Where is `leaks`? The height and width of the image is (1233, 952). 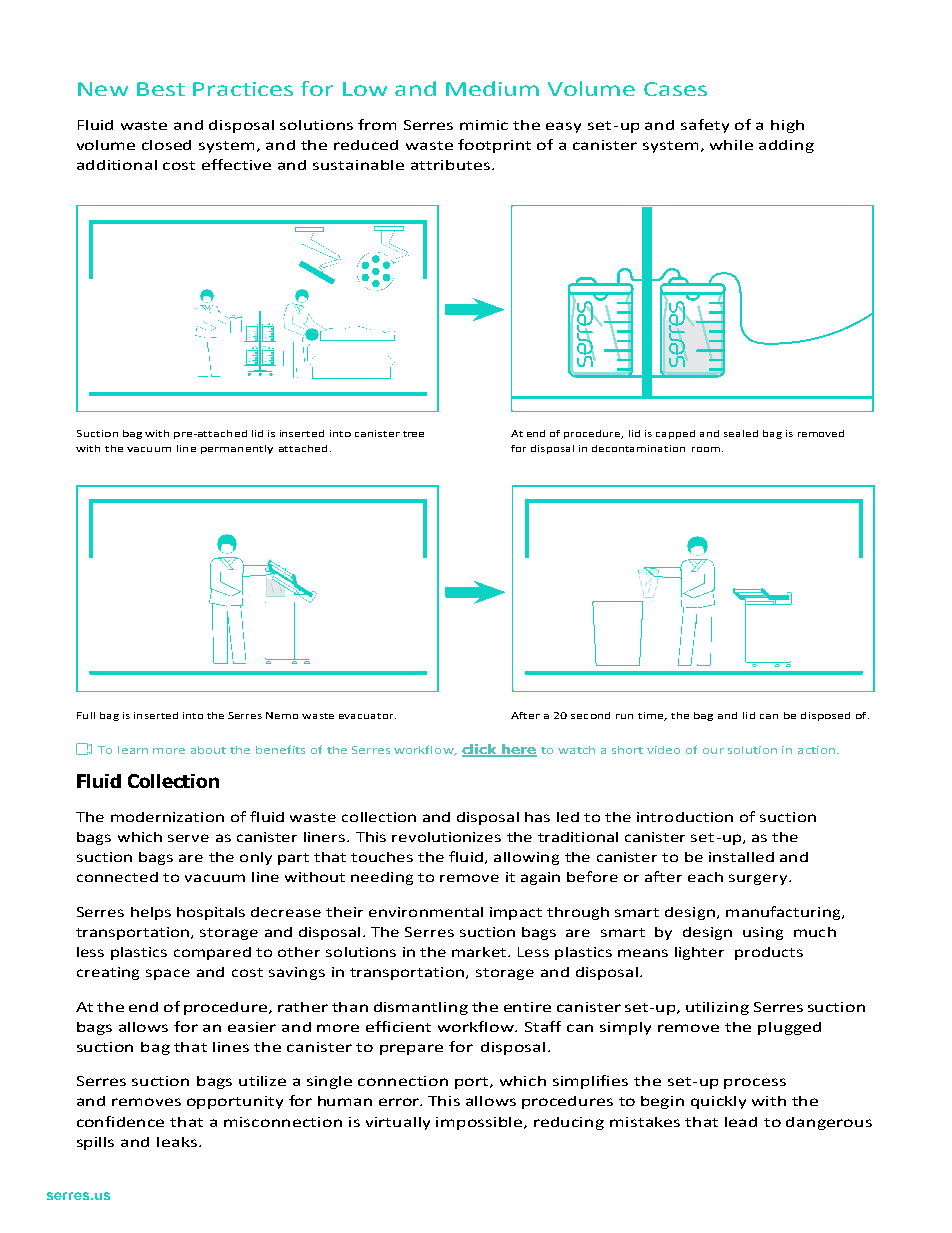 leaks is located at coordinates (177, 1142).
